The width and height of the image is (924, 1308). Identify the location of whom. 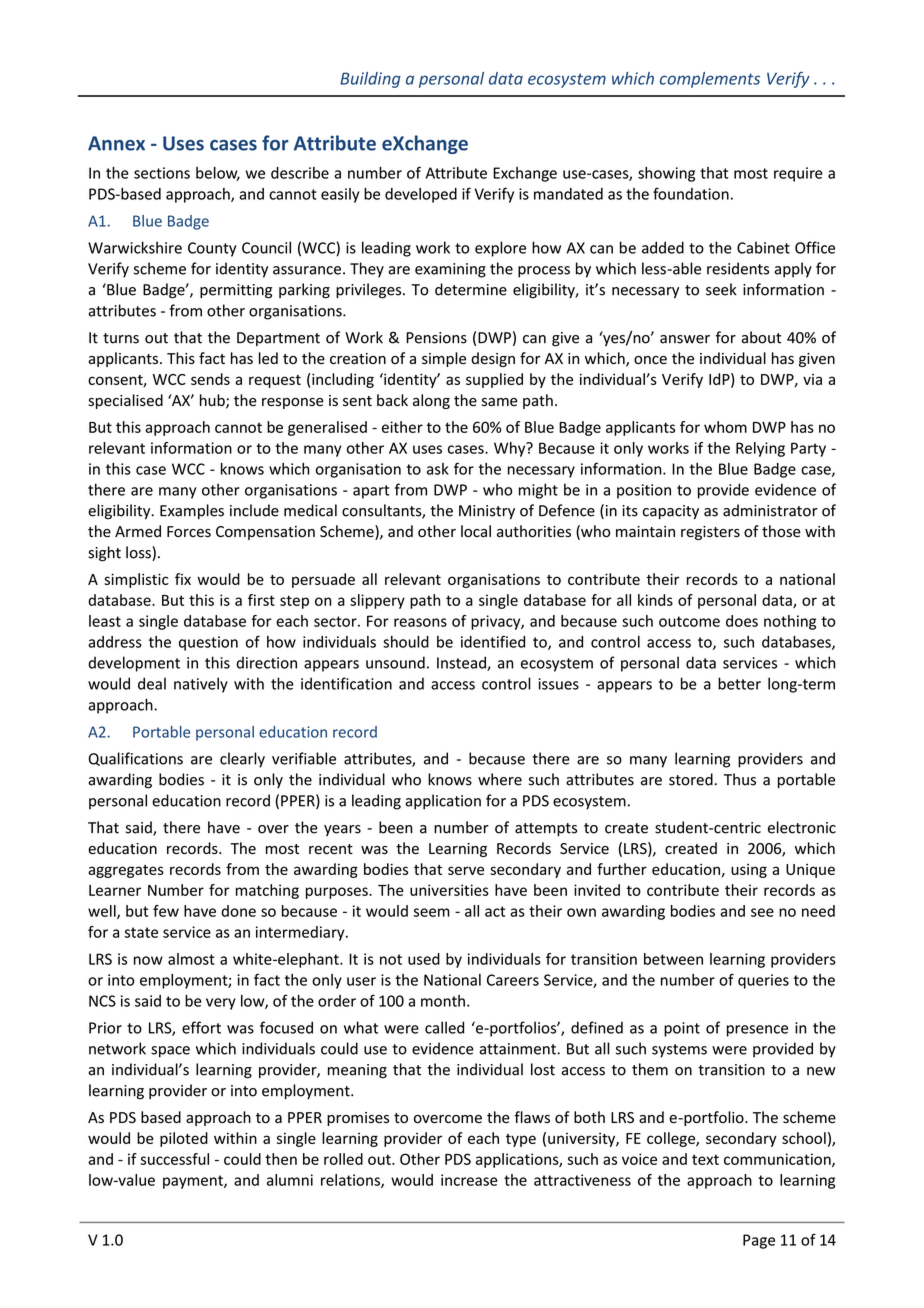
(725, 427).
